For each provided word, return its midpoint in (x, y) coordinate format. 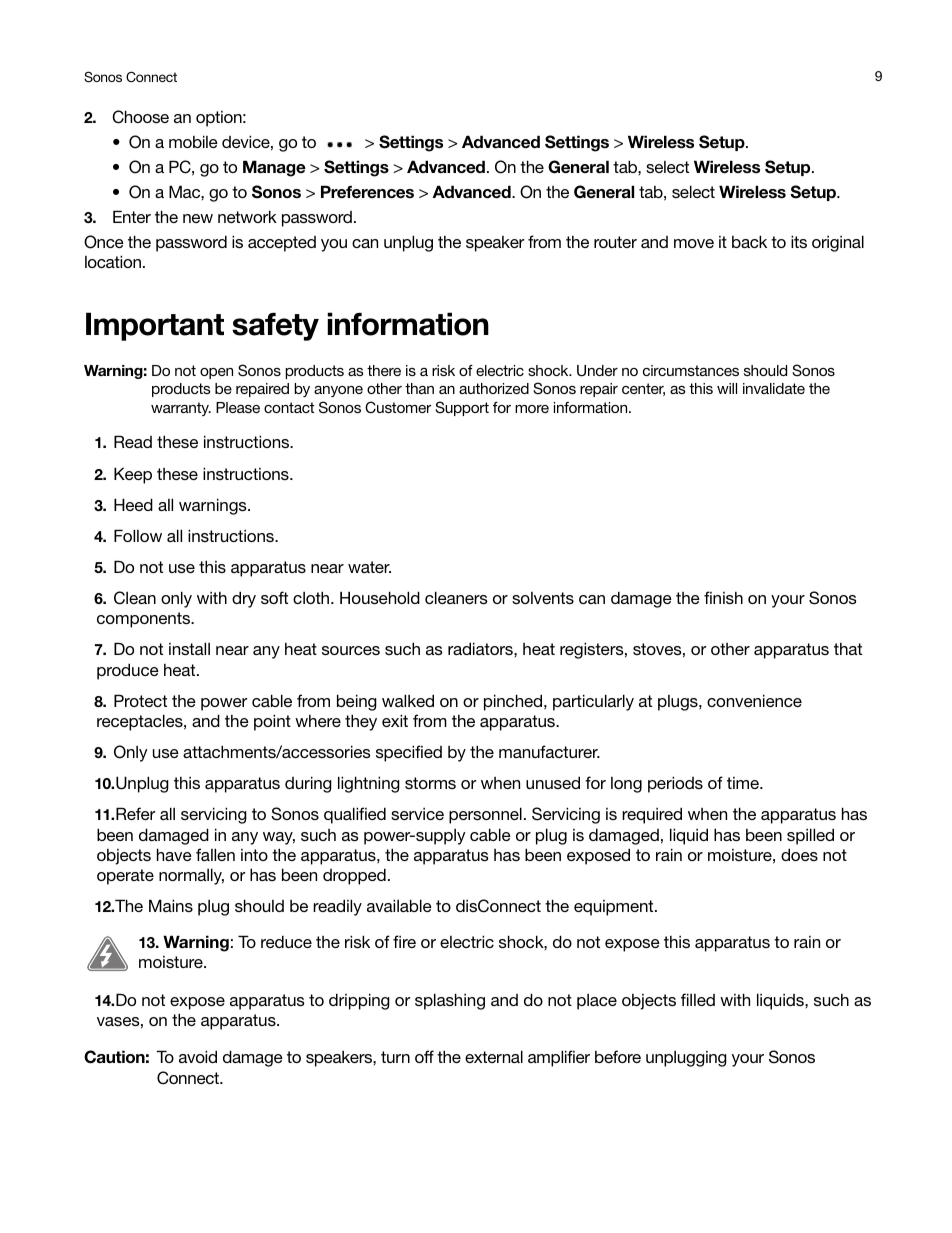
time (744, 783)
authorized (494, 388)
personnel (485, 815)
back (749, 241)
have (174, 854)
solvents (543, 598)
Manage (274, 168)
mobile (193, 141)
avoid (198, 1056)
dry (244, 599)
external (494, 1056)
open (216, 373)
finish (723, 597)
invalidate (774, 388)
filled (698, 999)
